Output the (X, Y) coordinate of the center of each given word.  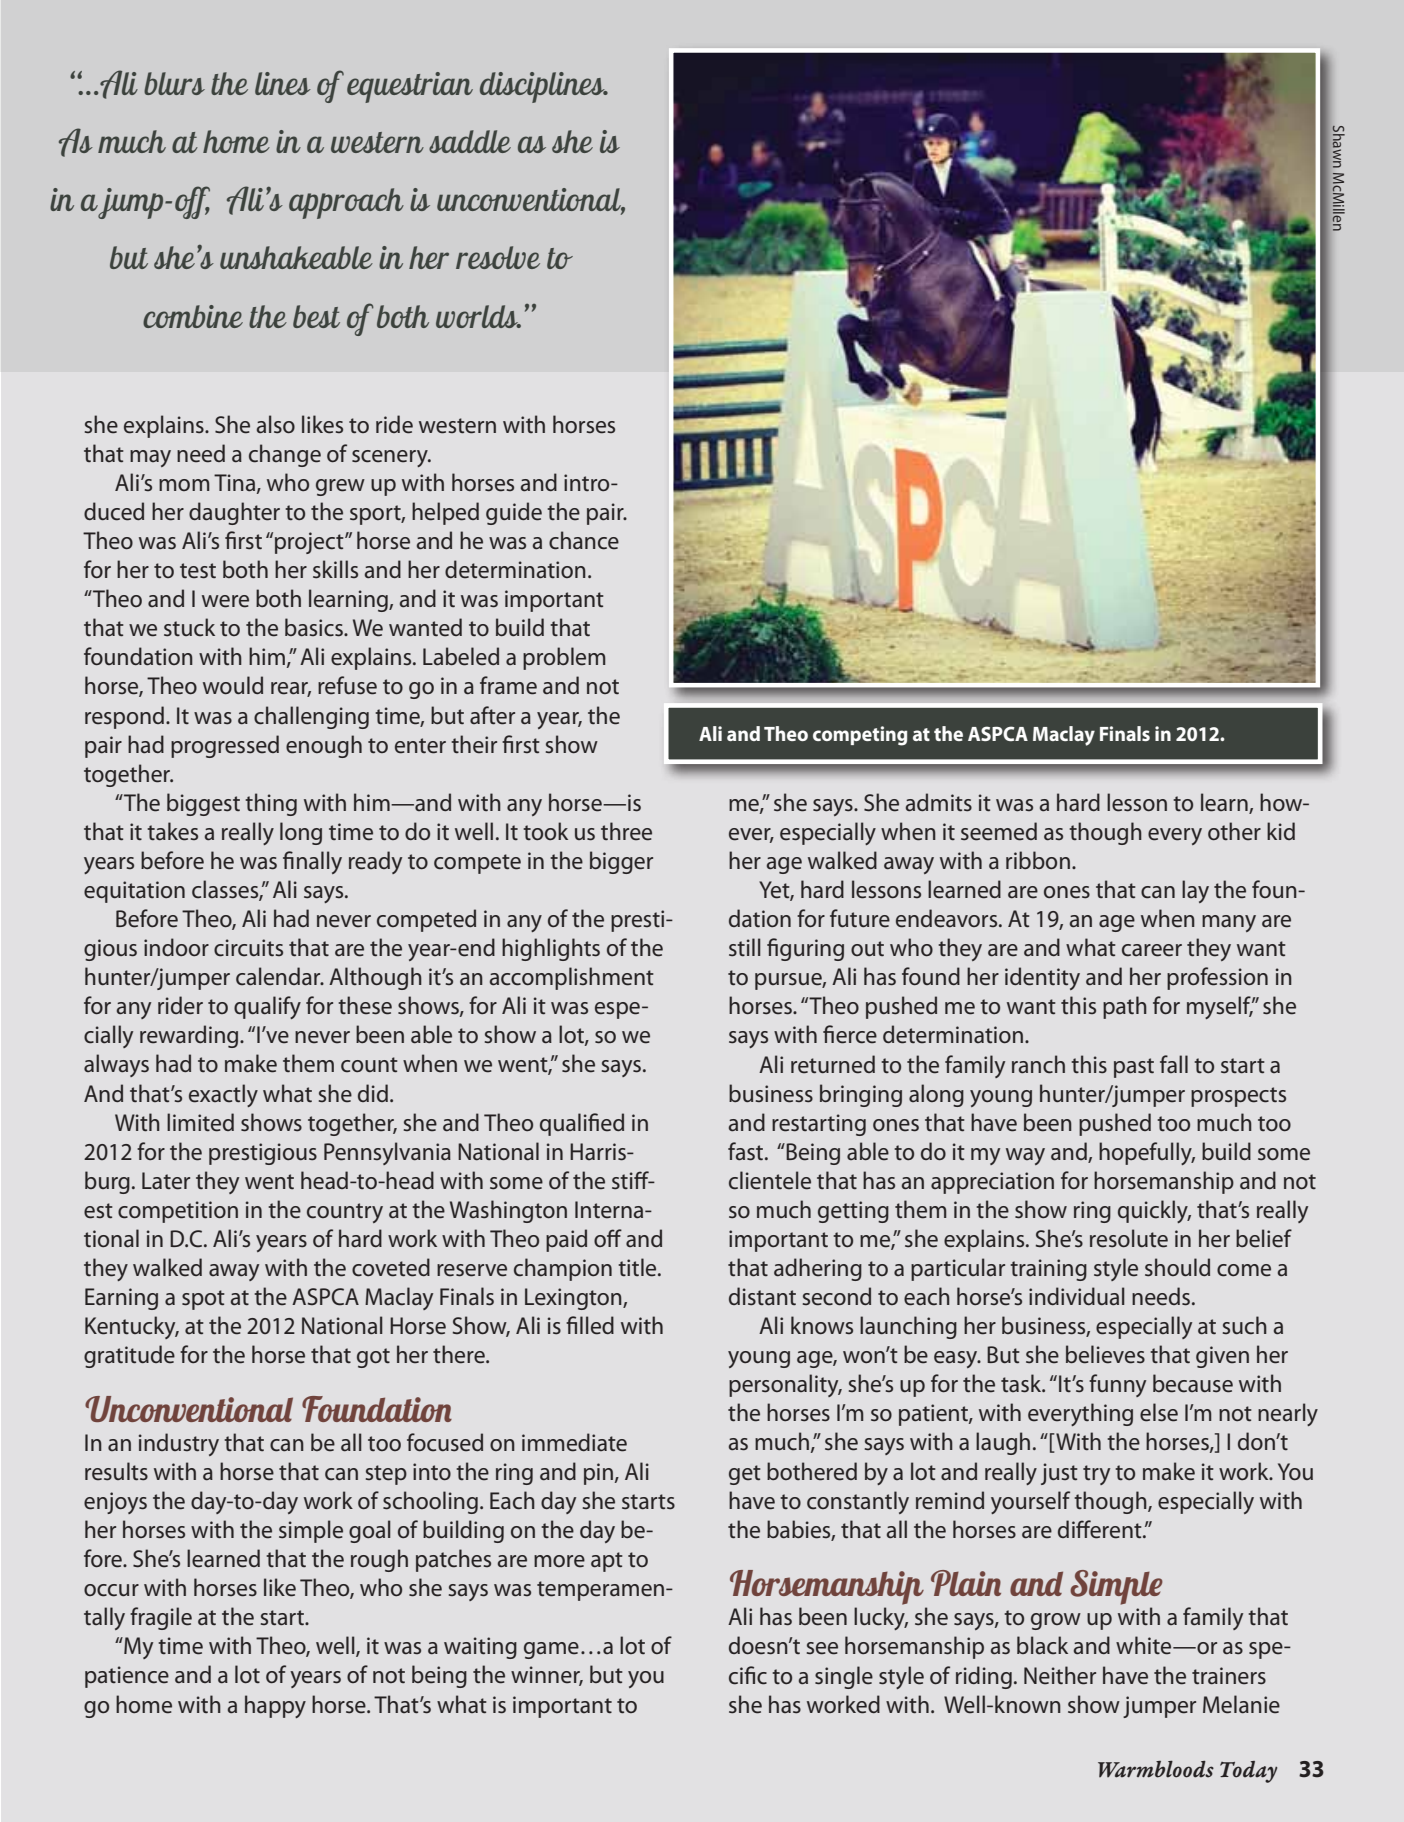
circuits (248, 948)
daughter (234, 513)
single (844, 1677)
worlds (478, 316)
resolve (498, 257)
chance (584, 540)
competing (860, 736)
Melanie (1241, 1704)
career (1152, 950)
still (745, 947)
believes (1105, 1354)
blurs (174, 83)
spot (203, 1300)
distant (762, 1296)
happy (275, 1706)
